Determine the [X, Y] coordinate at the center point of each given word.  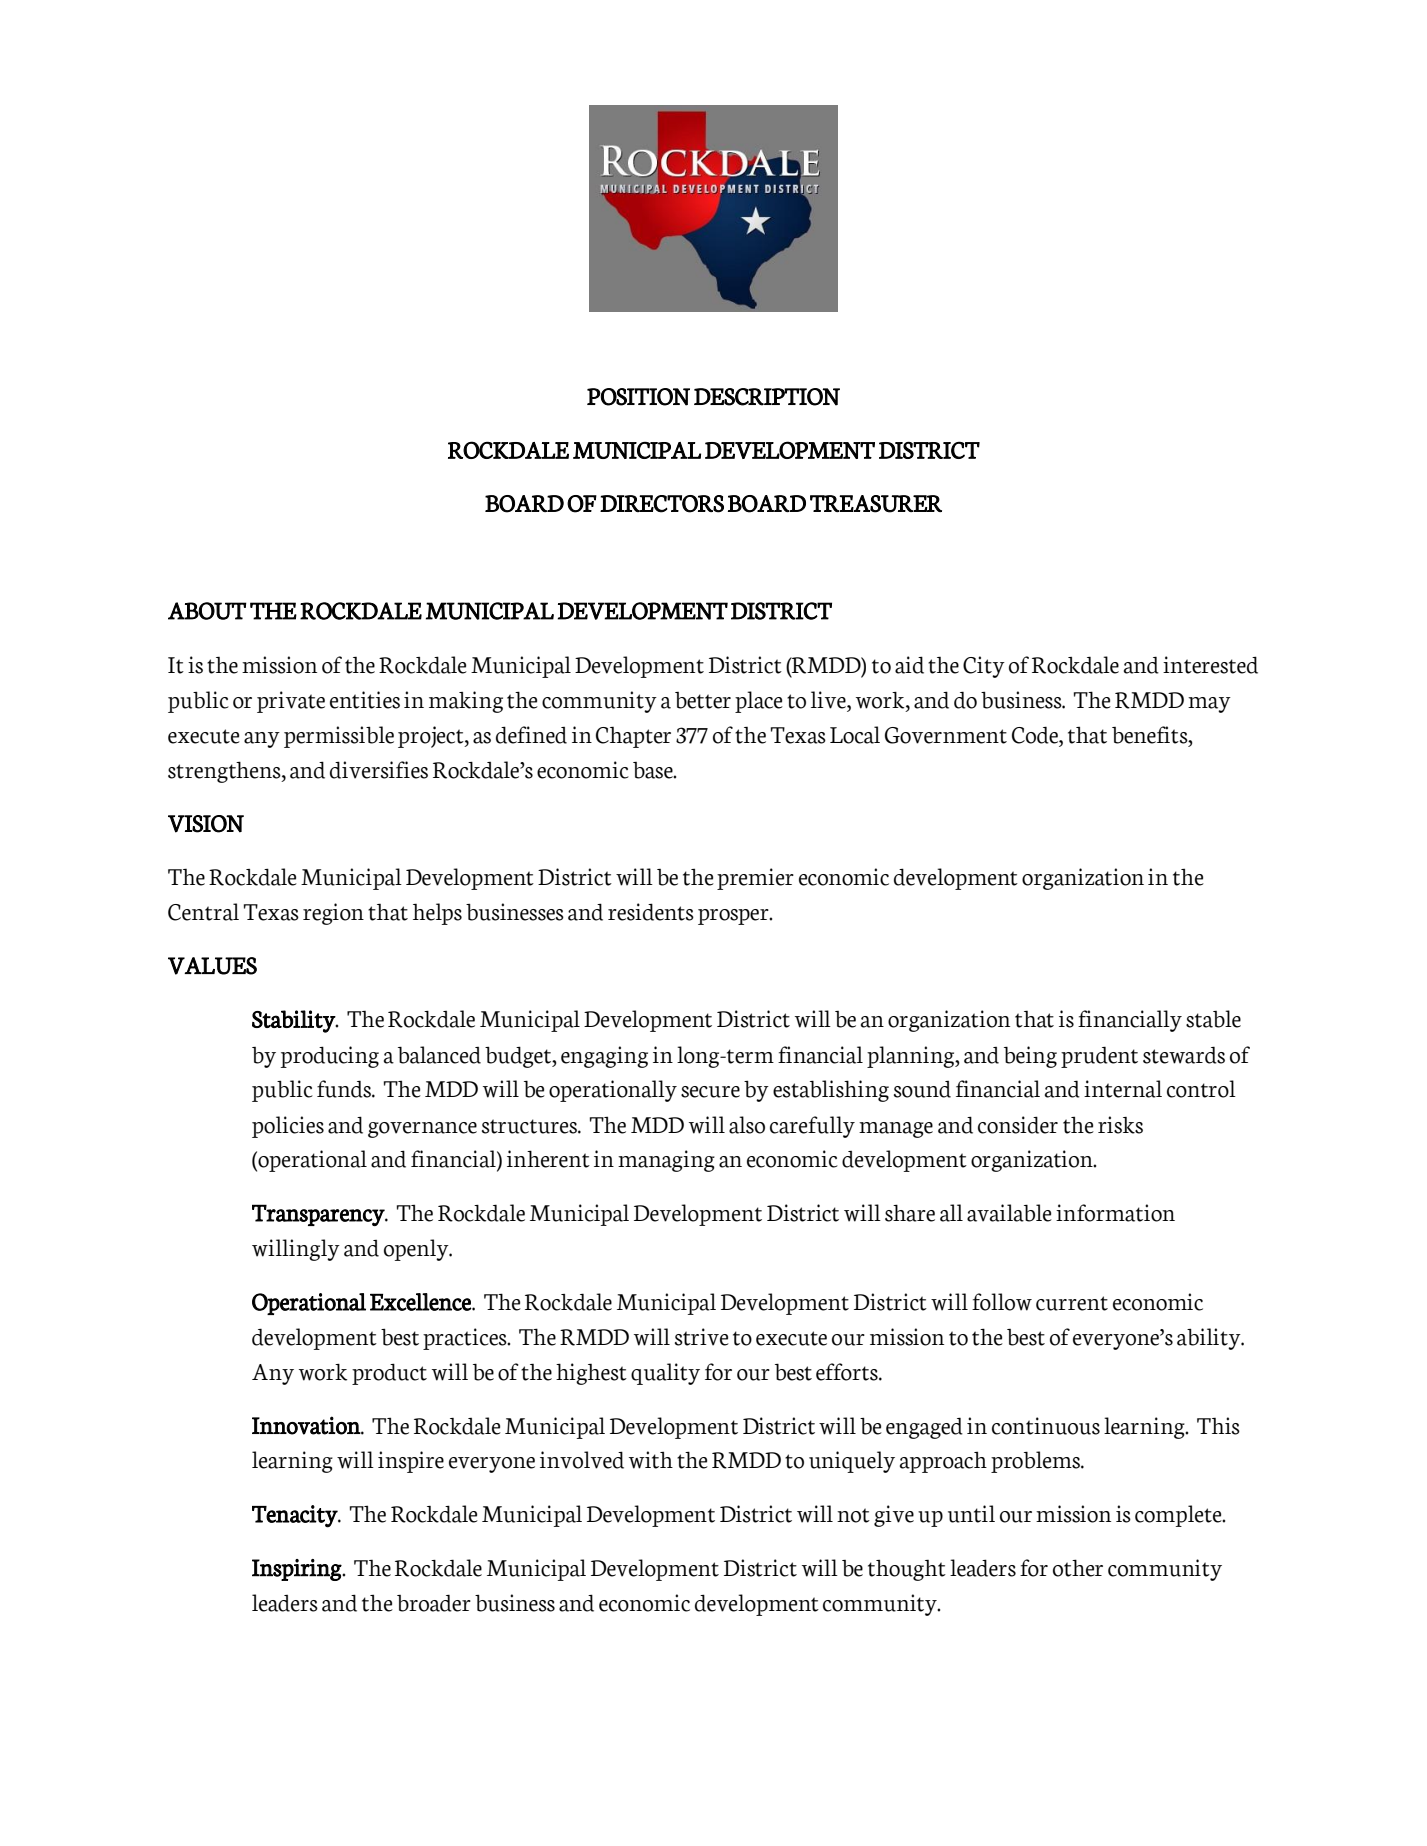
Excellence [421, 1302]
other [1078, 1568]
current [1072, 1303]
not [853, 1515]
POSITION [638, 397]
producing [330, 1057]
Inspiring [297, 1570]
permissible [339, 737]
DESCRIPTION [767, 397]
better [703, 700]
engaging [604, 1057]
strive [702, 1337]
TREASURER [876, 504]
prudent [1099, 1057]
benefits [1151, 735]
